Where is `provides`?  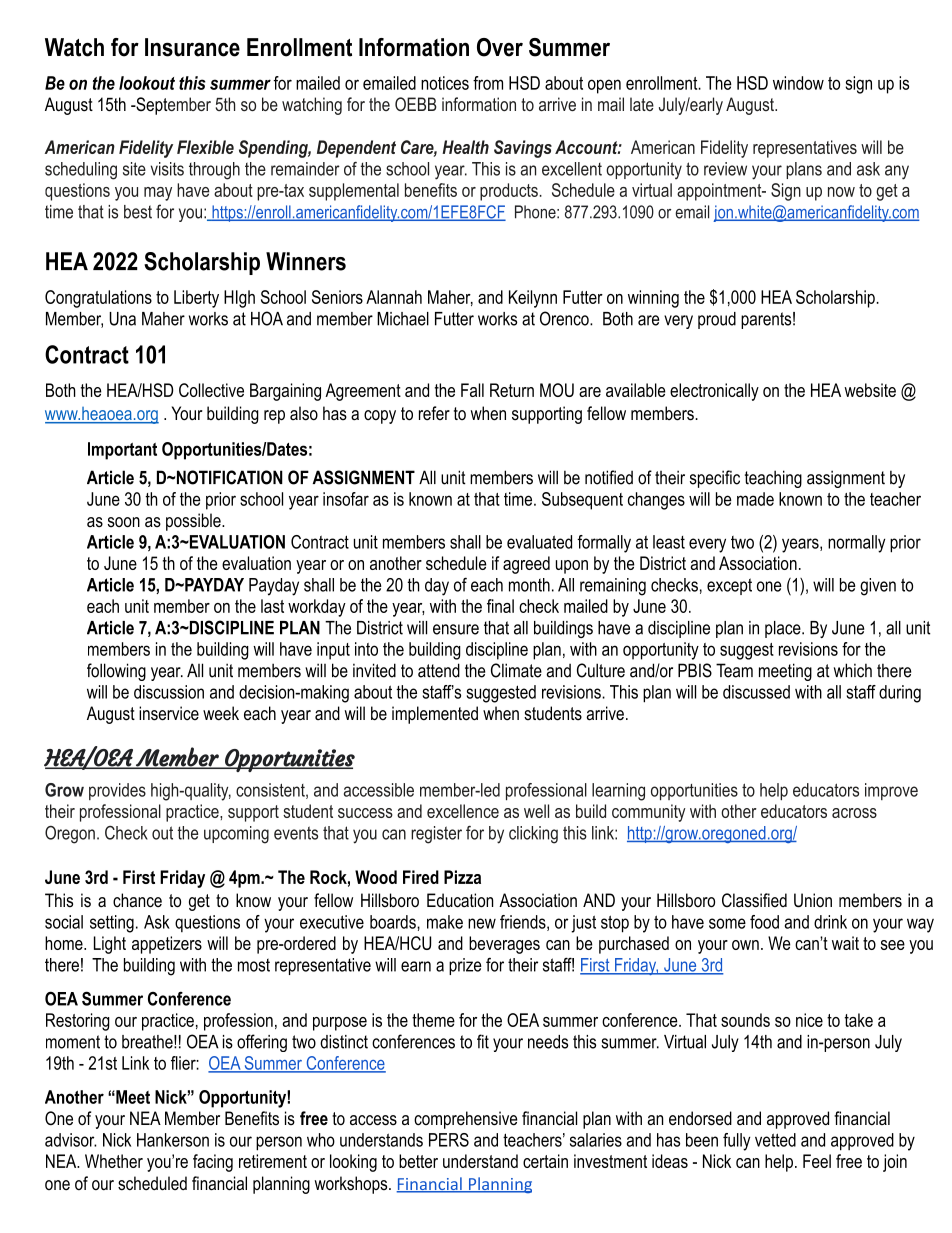
provides is located at coordinates (117, 791).
